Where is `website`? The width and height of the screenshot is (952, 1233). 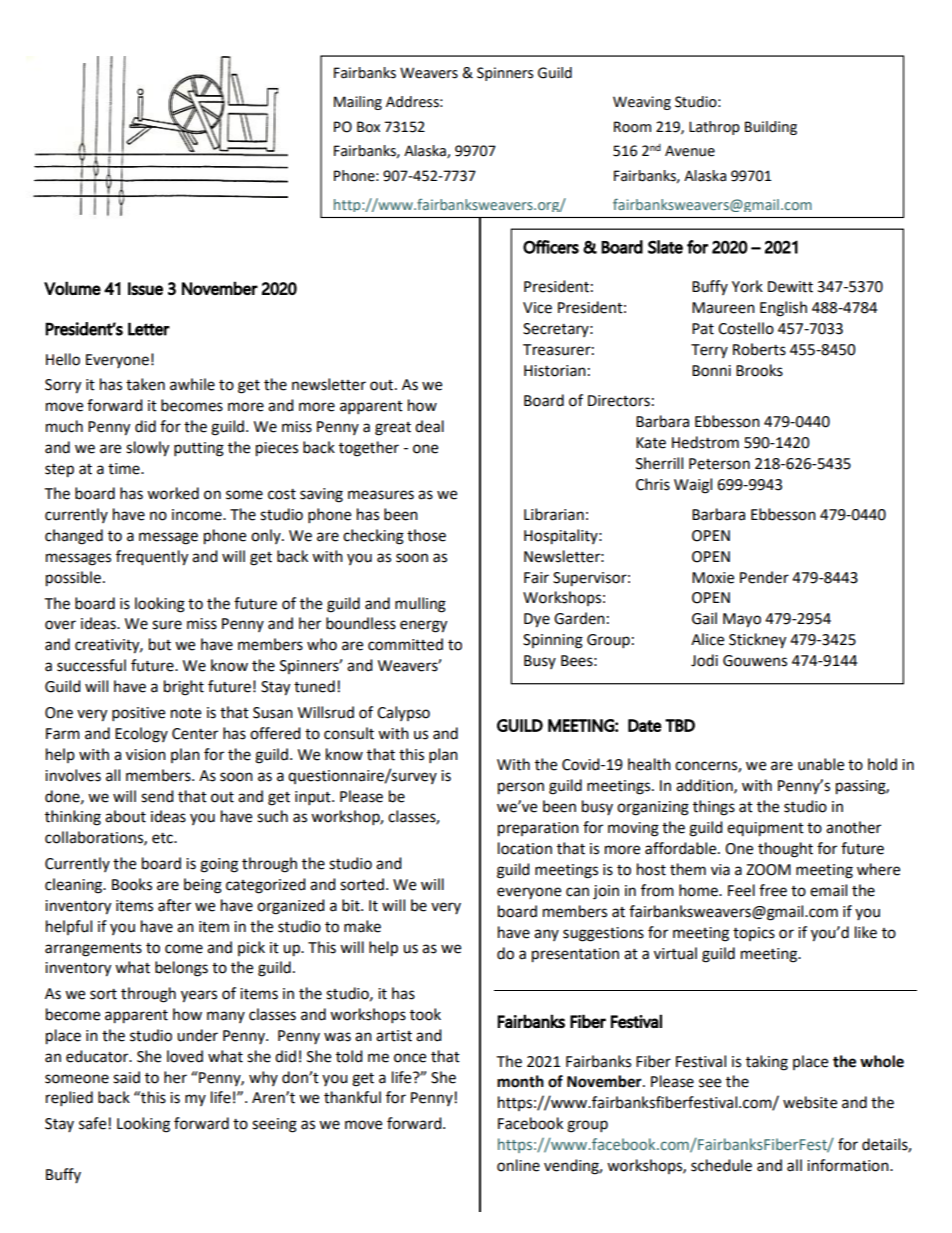 website is located at coordinates (810, 1102).
